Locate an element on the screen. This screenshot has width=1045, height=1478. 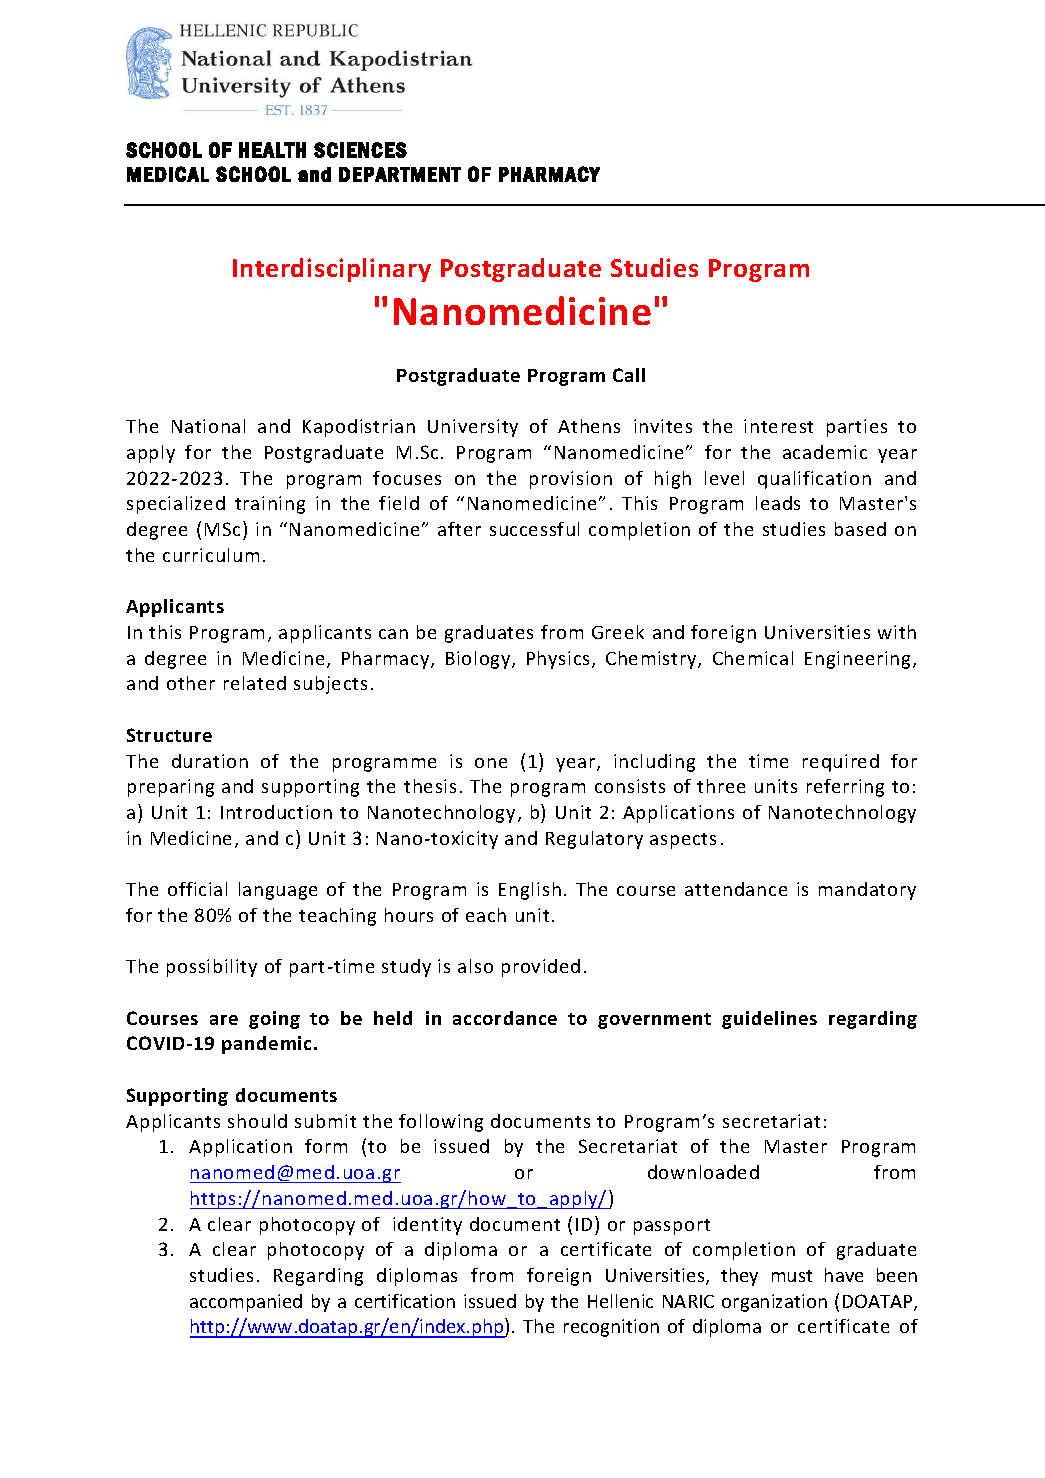
accordance is located at coordinates (505, 1018).
